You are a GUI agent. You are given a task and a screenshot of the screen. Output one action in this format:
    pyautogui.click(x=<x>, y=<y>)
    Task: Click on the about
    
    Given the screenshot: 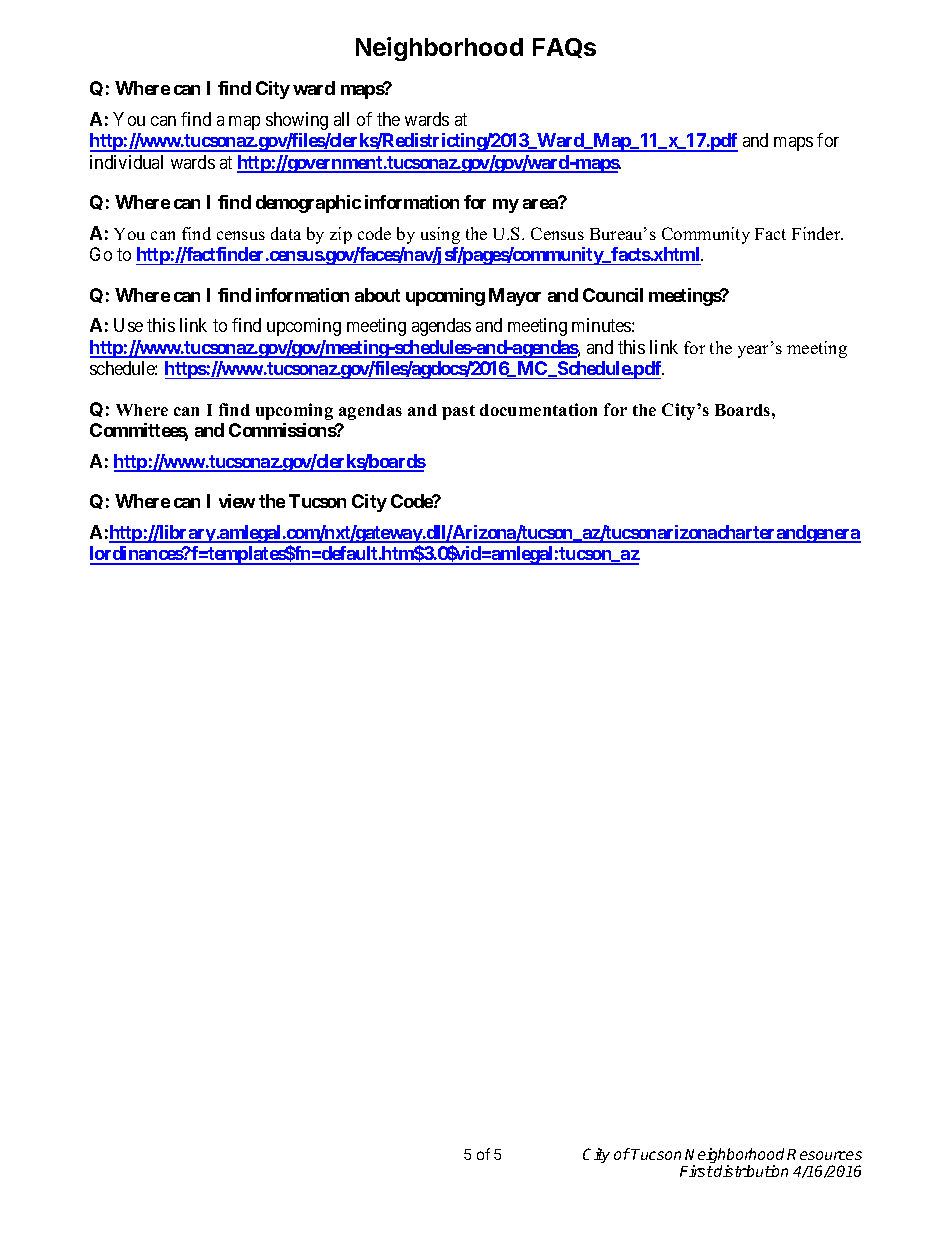 What is the action you would take?
    pyautogui.click(x=377, y=295)
